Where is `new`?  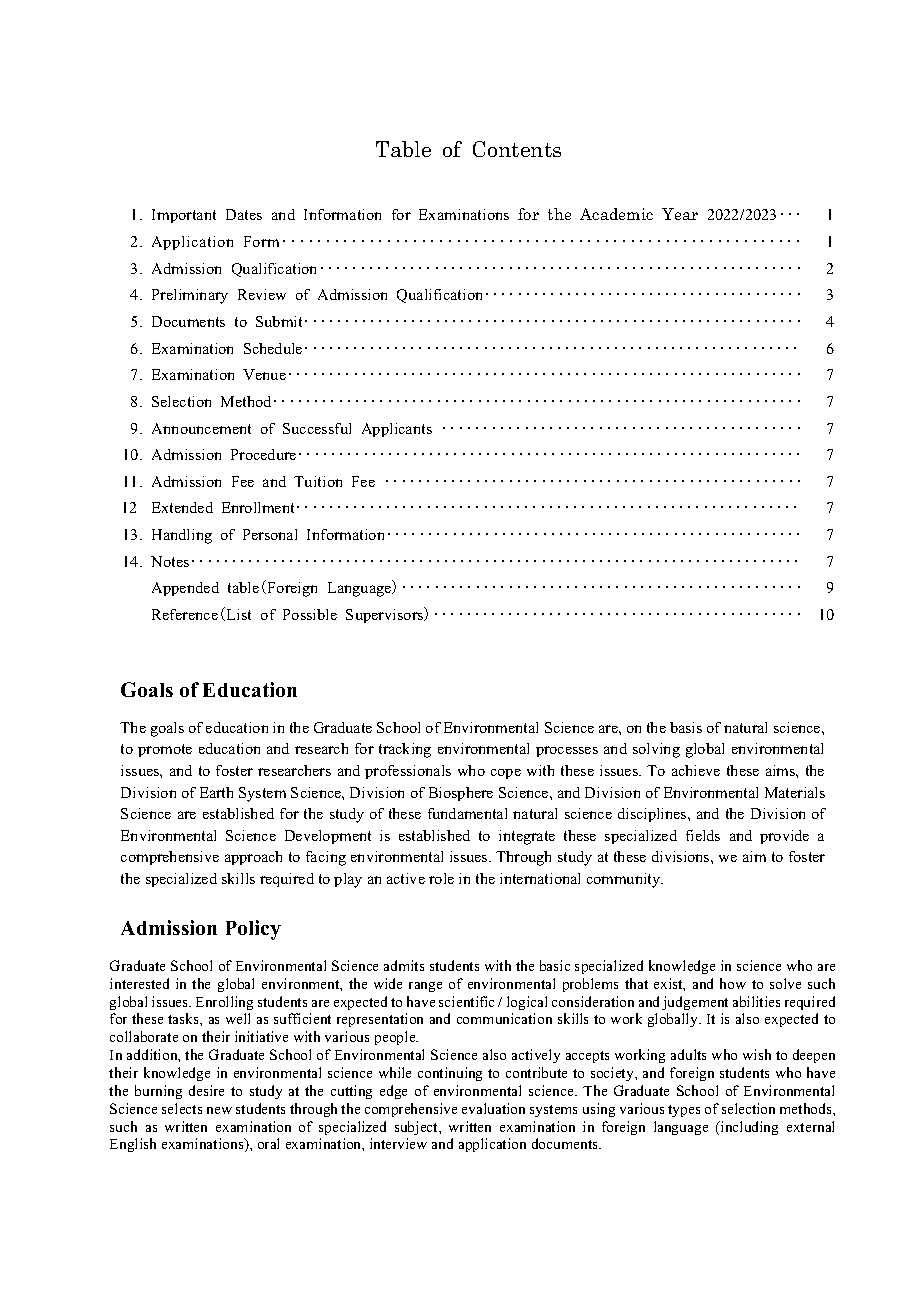 new is located at coordinates (219, 1110).
